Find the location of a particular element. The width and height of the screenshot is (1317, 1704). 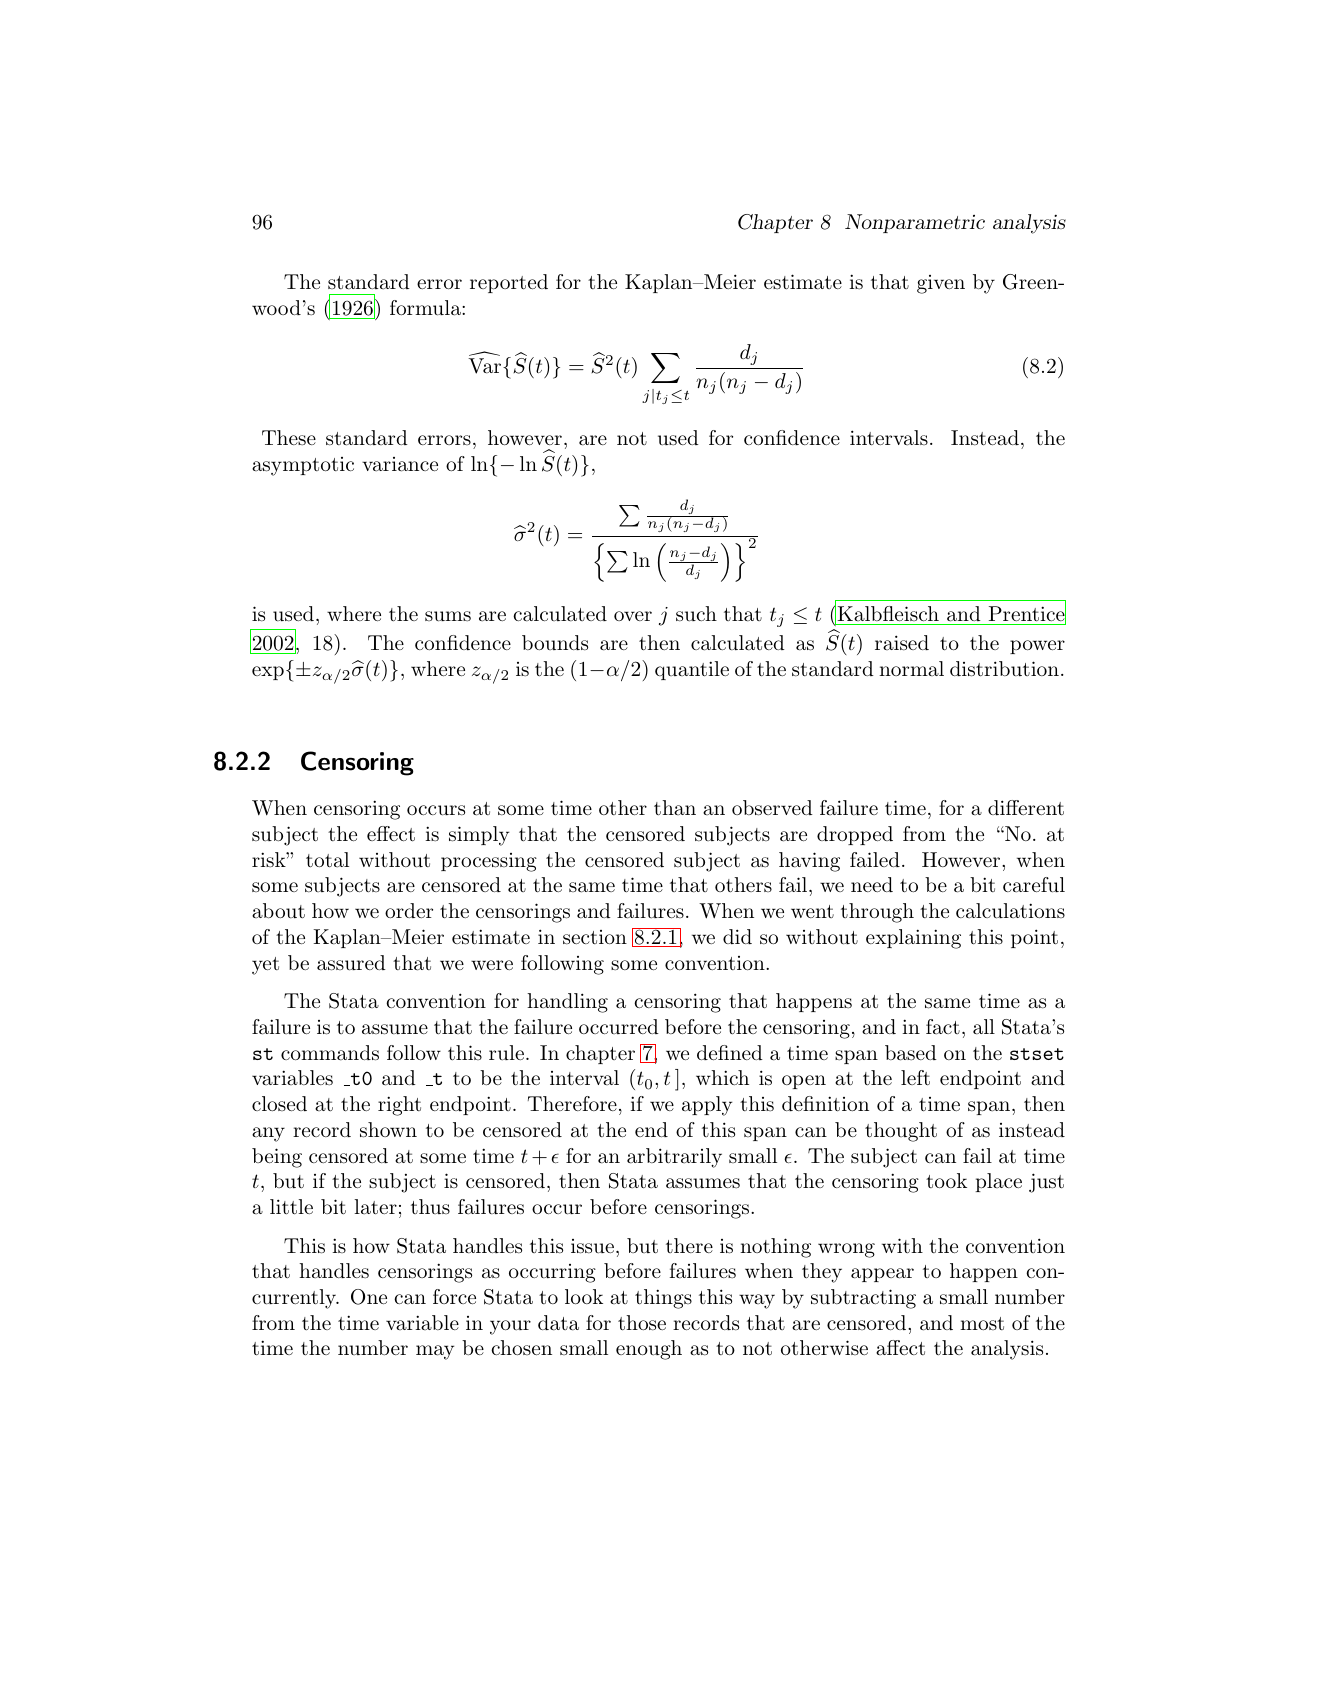

given is located at coordinates (941, 284).
